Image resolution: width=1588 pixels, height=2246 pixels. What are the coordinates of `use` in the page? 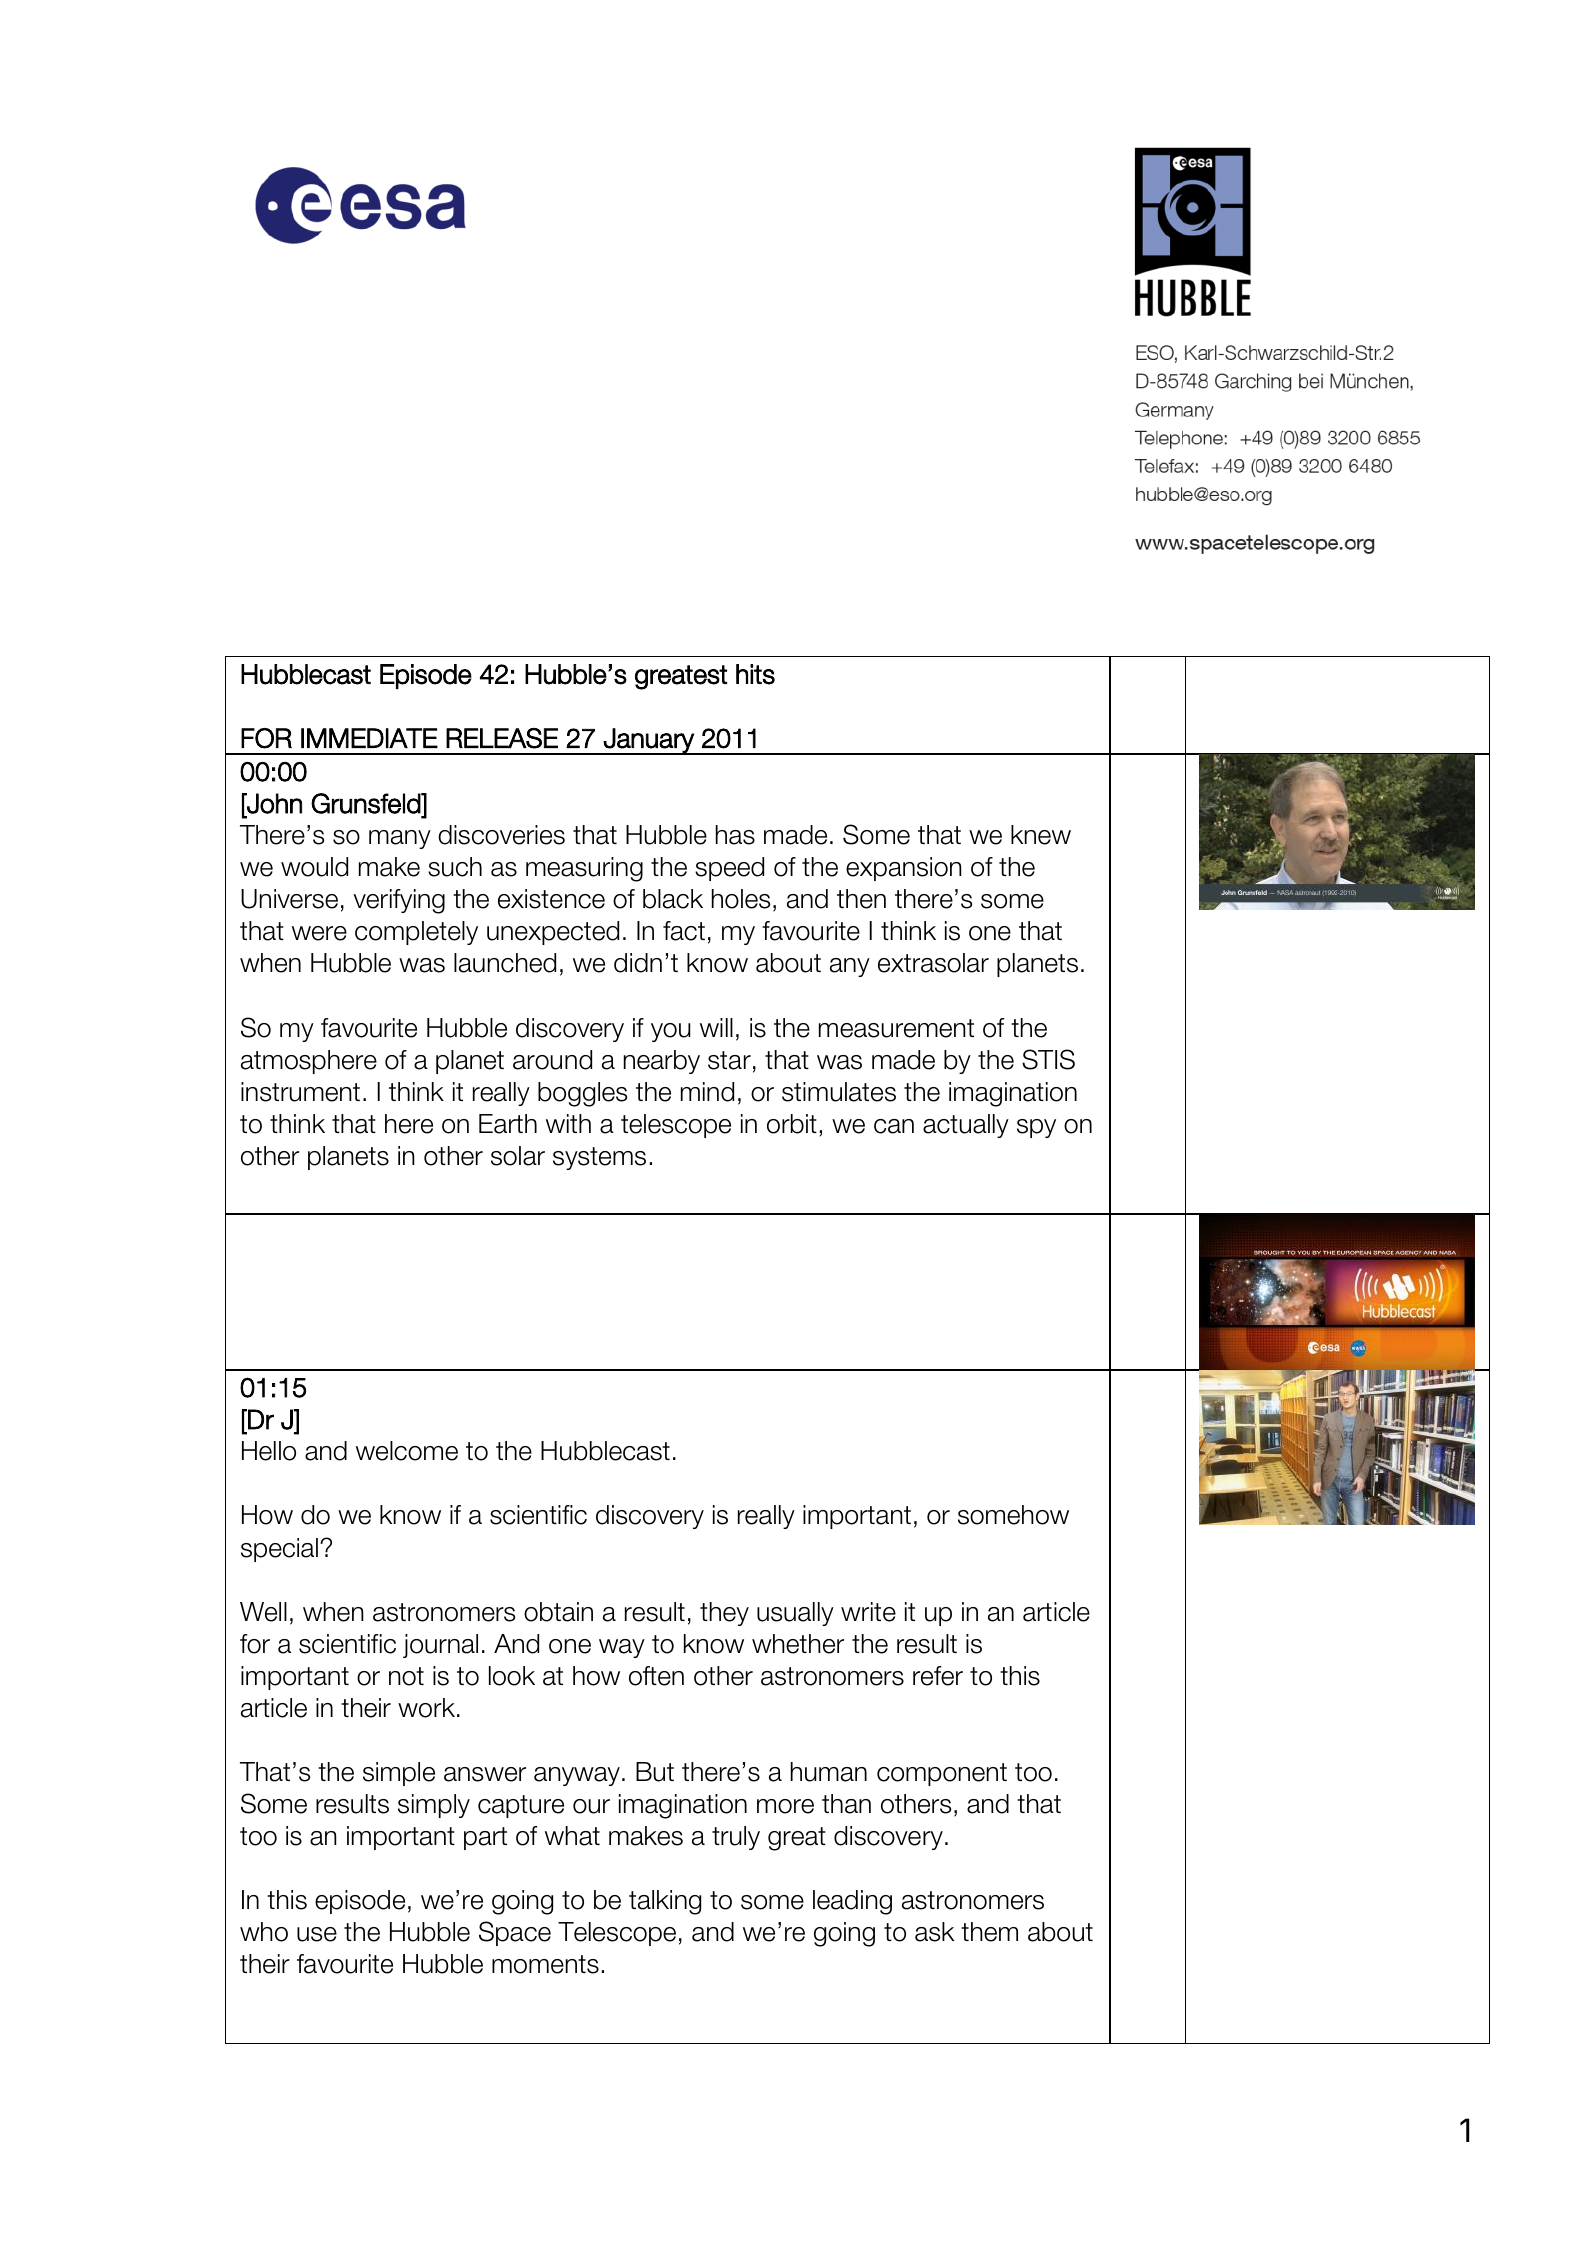 It's located at (317, 1934).
